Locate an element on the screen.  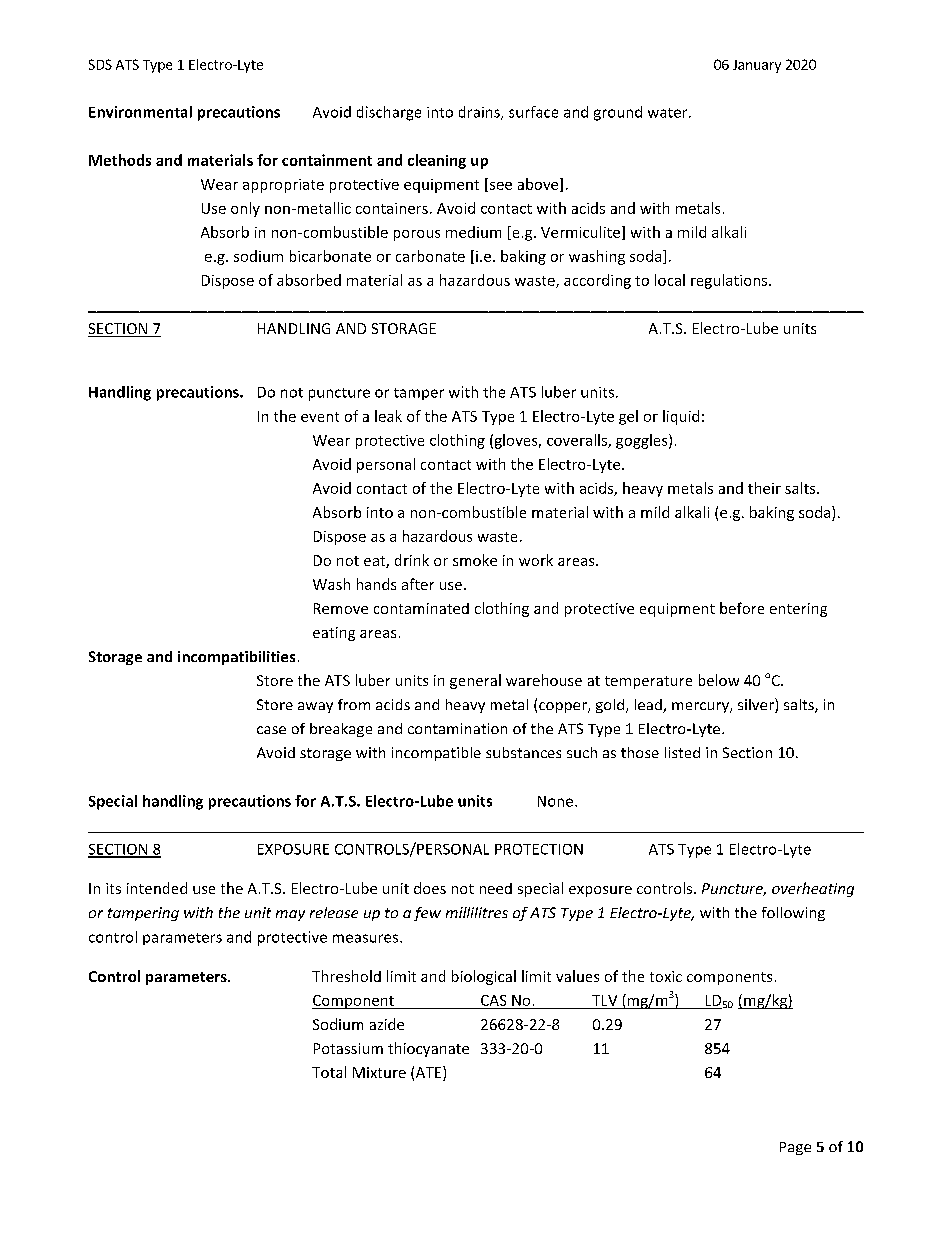
Page is located at coordinates (795, 1148).
